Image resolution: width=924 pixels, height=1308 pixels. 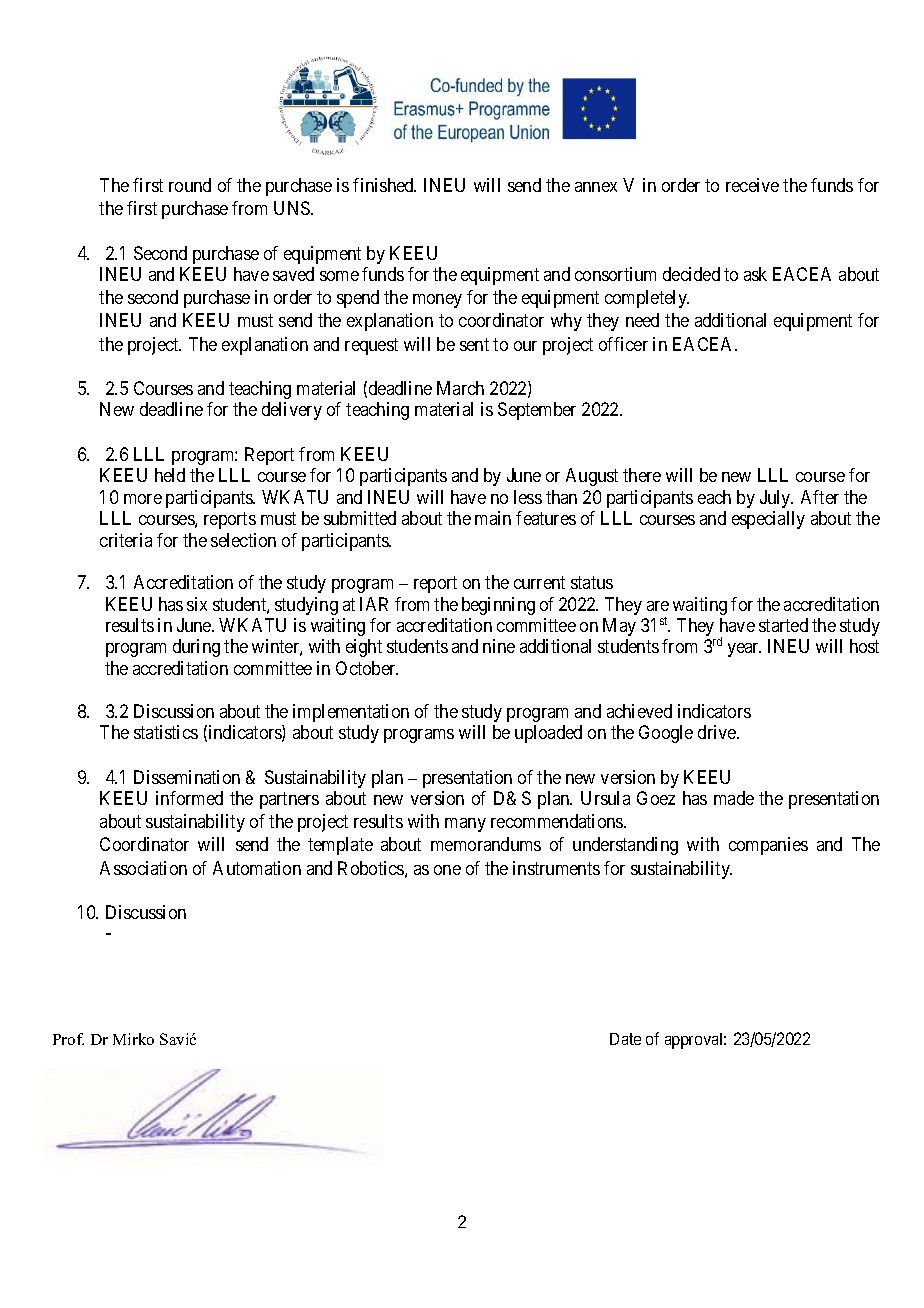 I want to click on informed, so click(x=189, y=798).
